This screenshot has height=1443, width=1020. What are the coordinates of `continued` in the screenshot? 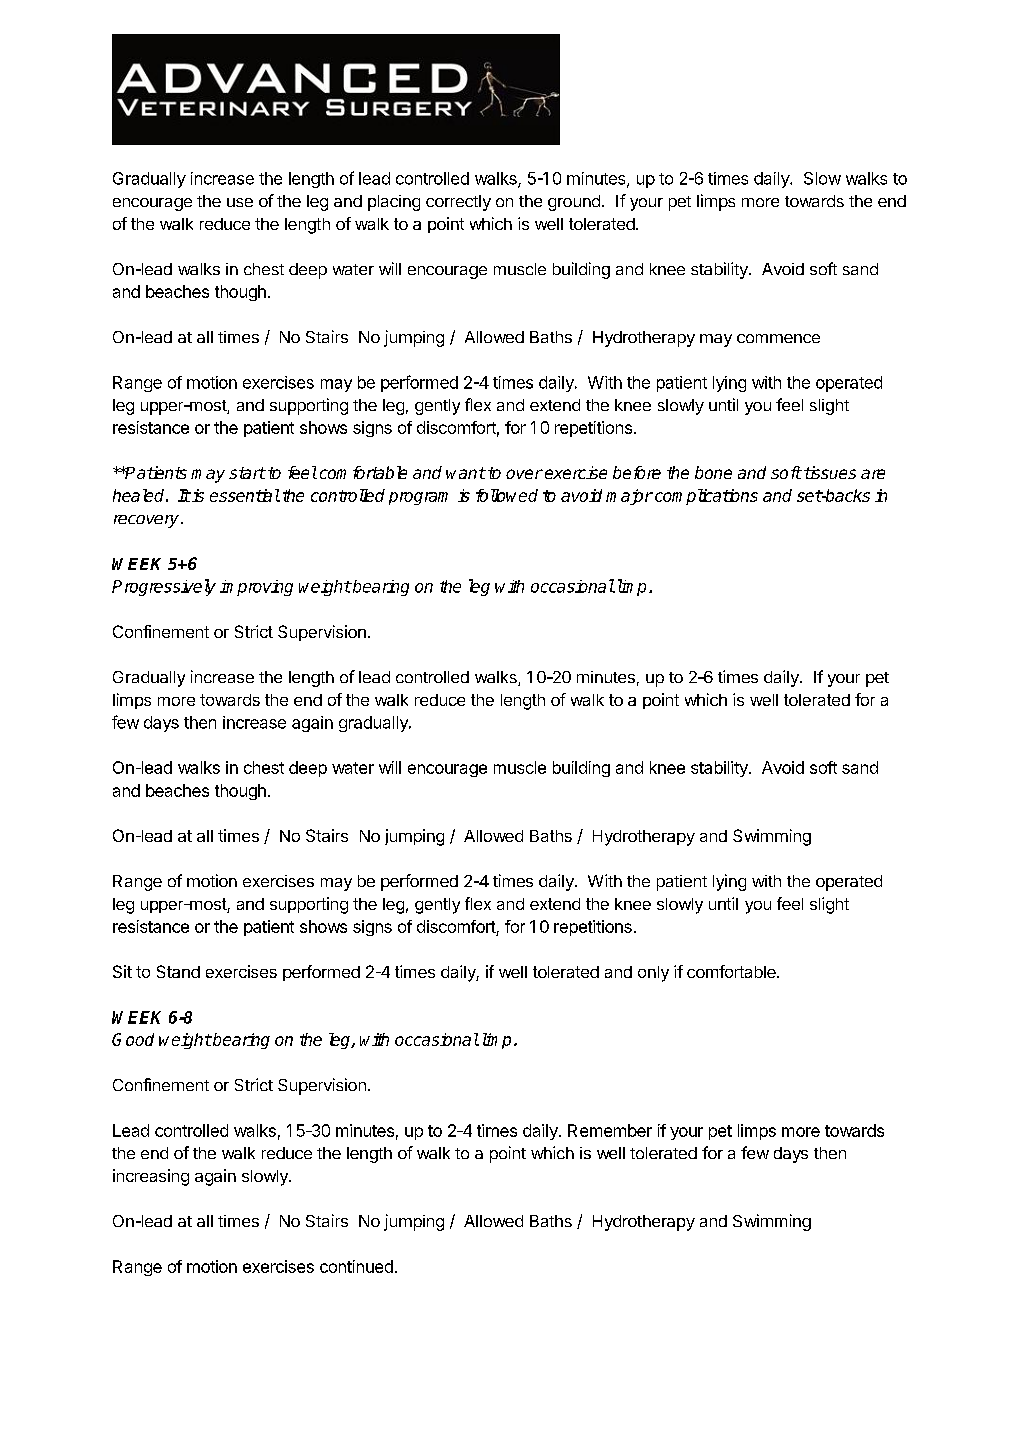 It's located at (356, 1266).
